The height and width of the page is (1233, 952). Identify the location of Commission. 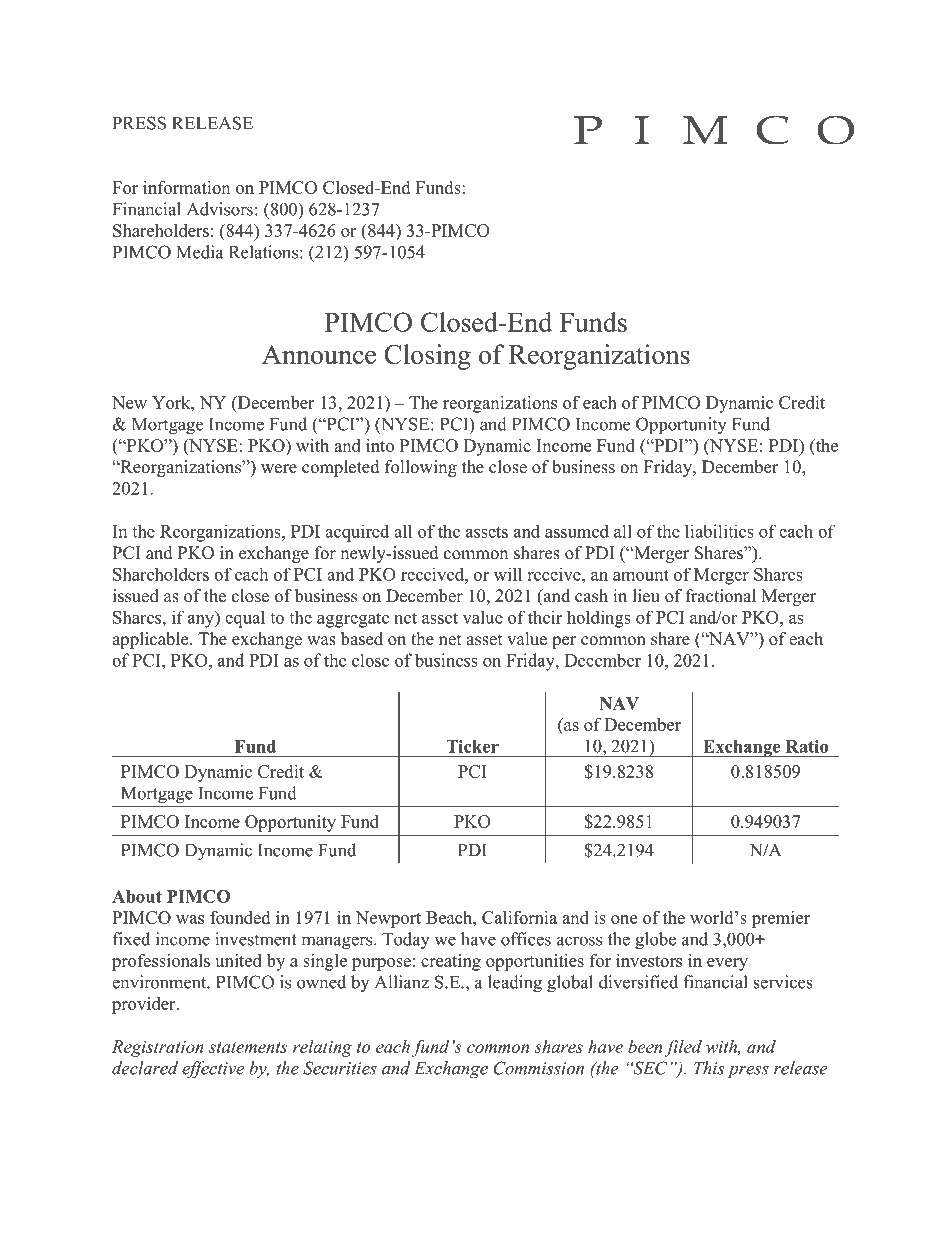
(539, 1068).
